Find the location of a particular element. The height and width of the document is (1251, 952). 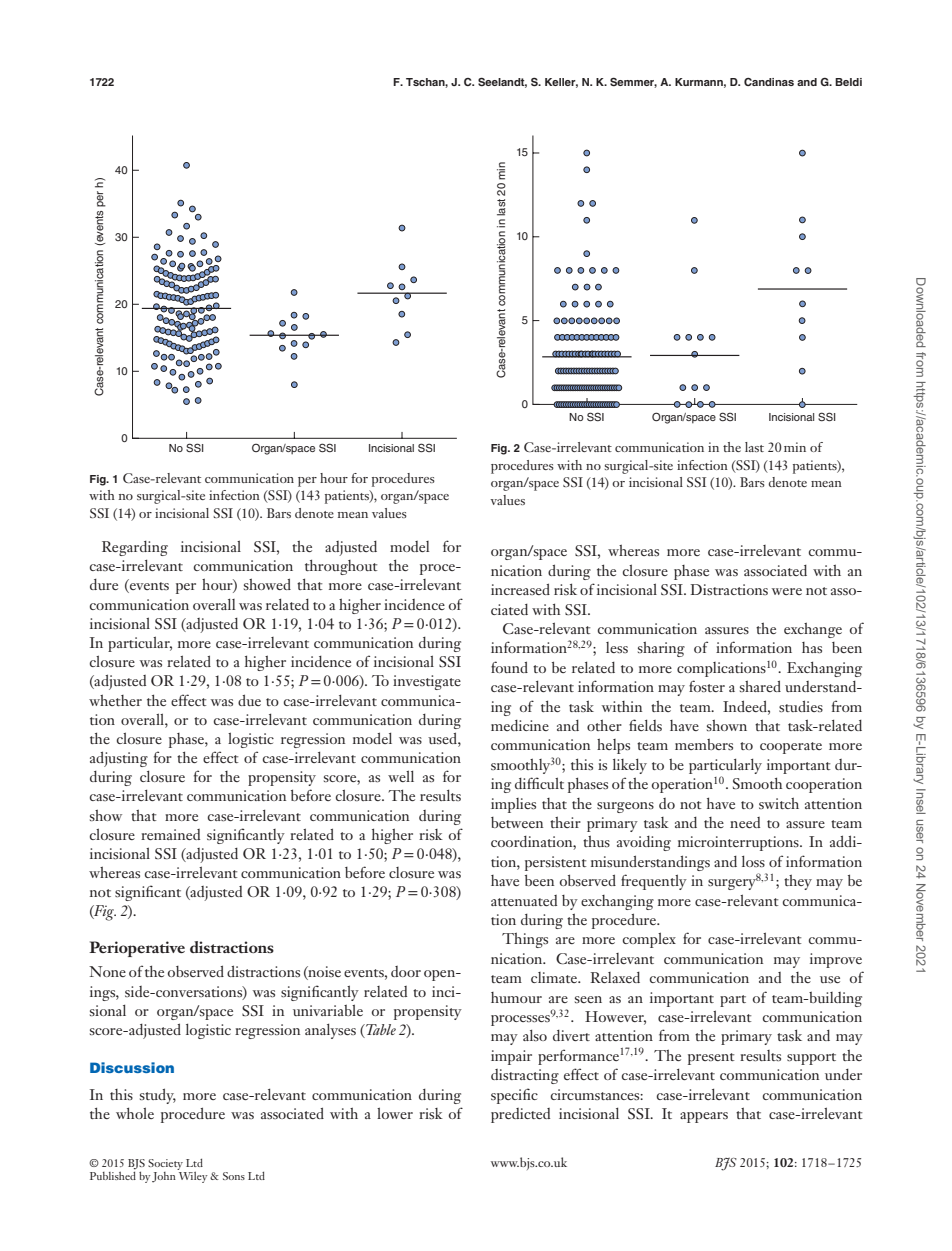

door is located at coordinates (406, 971).
